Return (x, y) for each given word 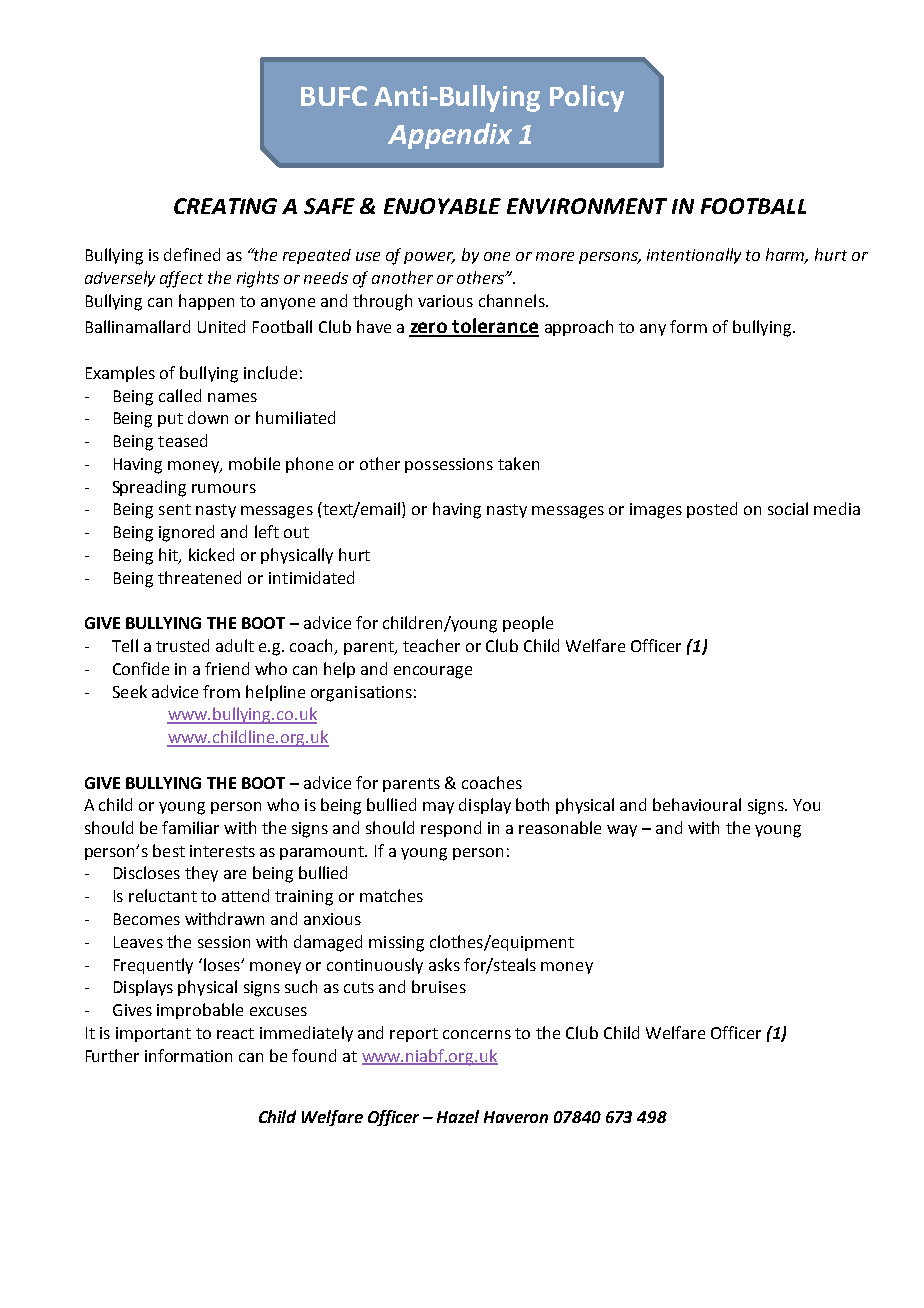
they (201, 874)
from (221, 691)
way (622, 831)
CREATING (225, 206)
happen (206, 302)
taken (518, 463)
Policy (587, 98)
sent (175, 509)
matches (391, 895)
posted (712, 510)
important (153, 1034)
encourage (433, 672)
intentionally (694, 256)
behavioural (697, 804)
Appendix (450, 136)
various (445, 301)
